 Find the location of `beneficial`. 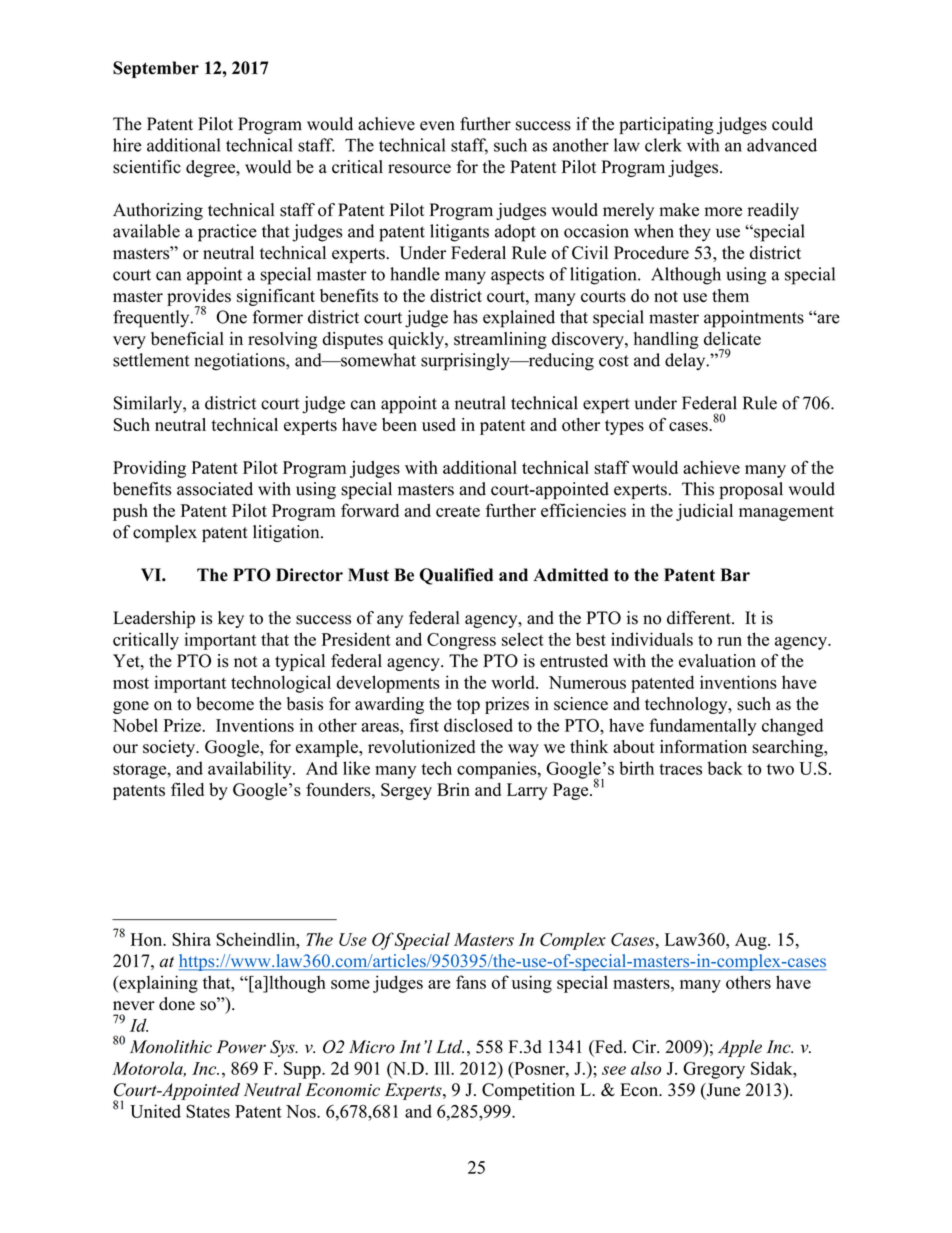

beneficial is located at coordinates (187, 339).
